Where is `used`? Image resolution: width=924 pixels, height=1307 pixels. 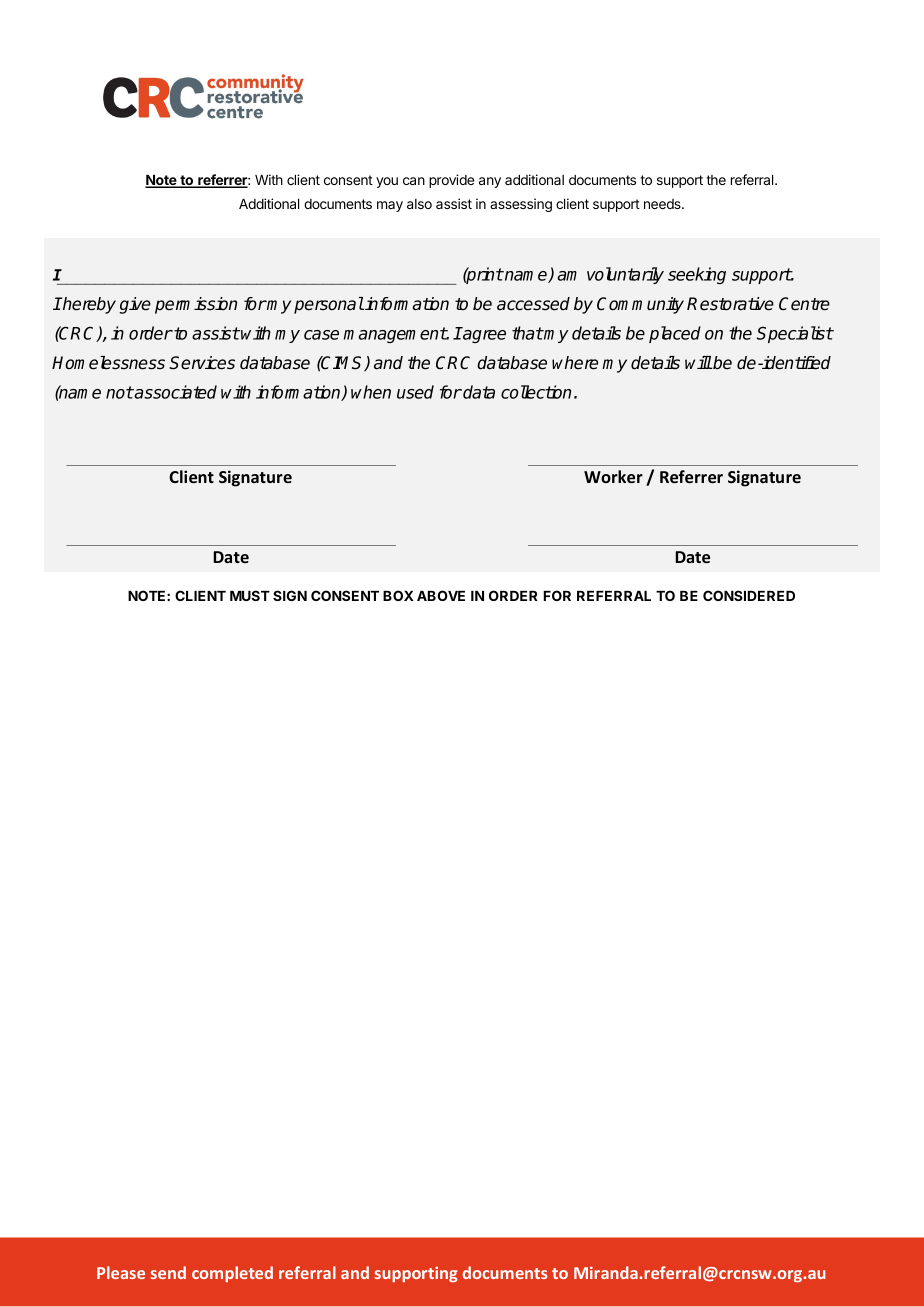 used is located at coordinates (415, 392).
